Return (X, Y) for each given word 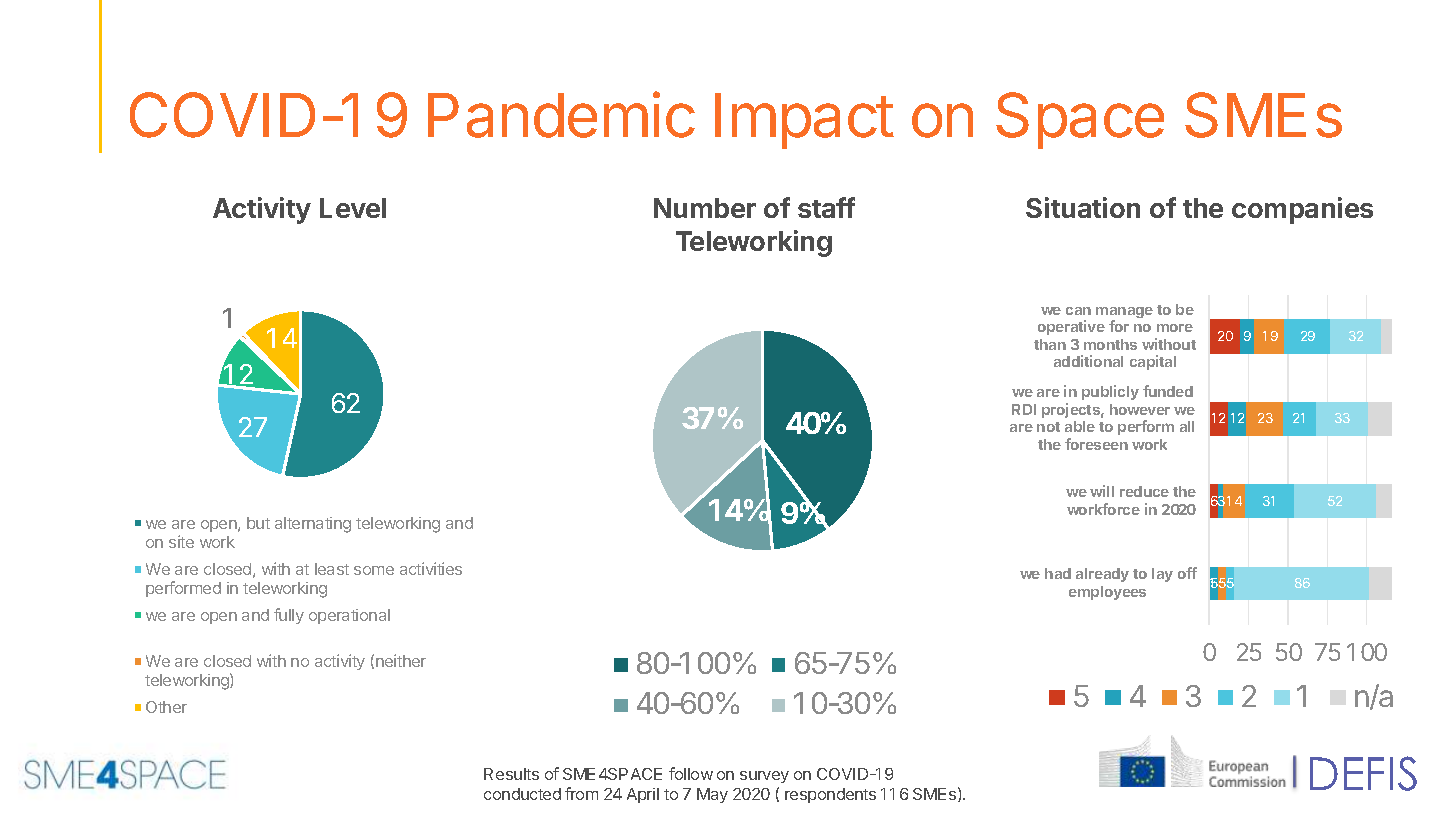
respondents (830, 795)
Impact (804, 121)
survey (764, 777)
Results (511, 774)
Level (353, 208)
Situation (1083, 207)
